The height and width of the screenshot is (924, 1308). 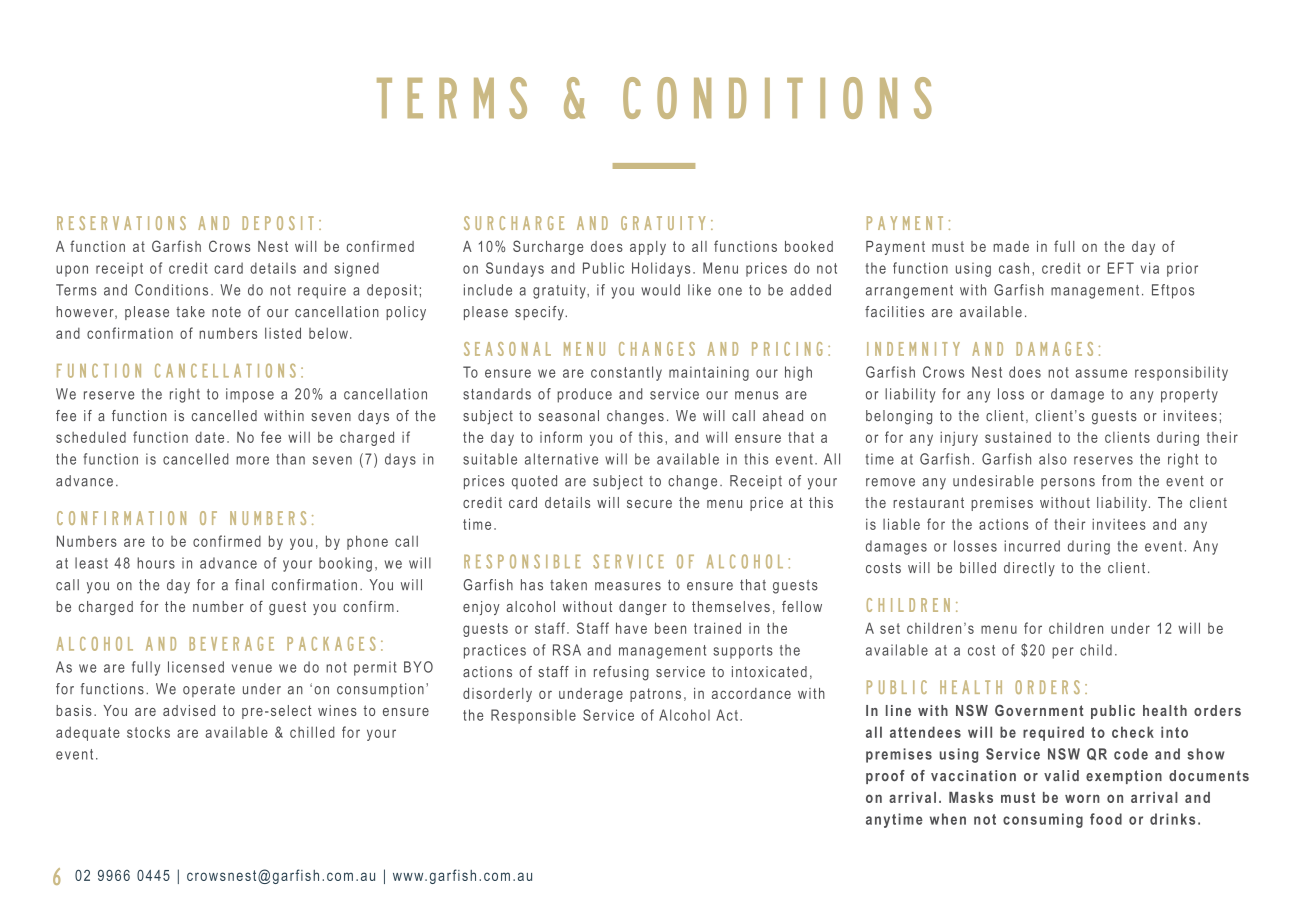 What do you see at coordinates (121, 223) in the screenshot?
I see `Reservations` at bounding box center [121, 223].
